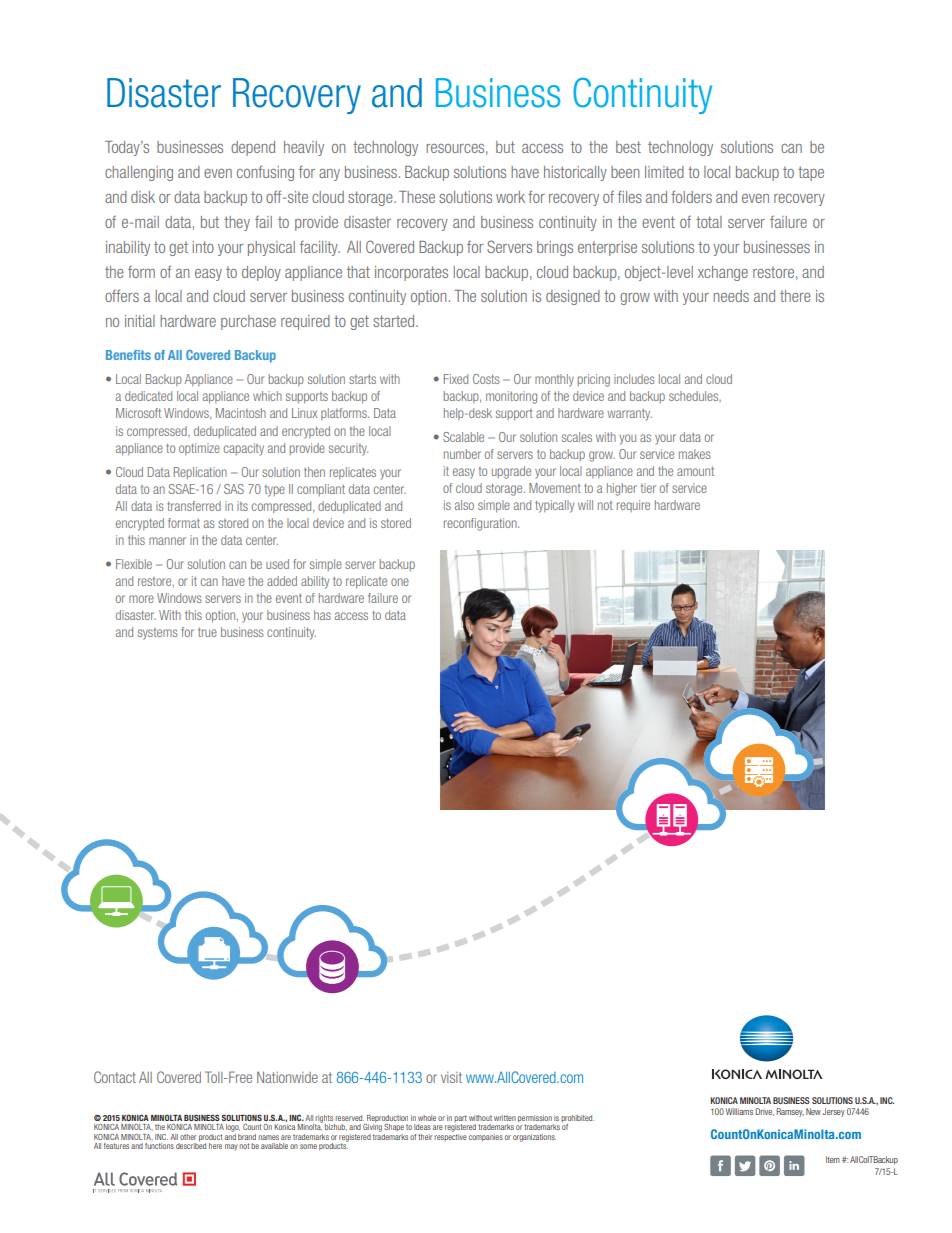  What do you see at coordinates (486, 379) in the screenshot?
I see `Costs` at bounding box center [486, 379].
